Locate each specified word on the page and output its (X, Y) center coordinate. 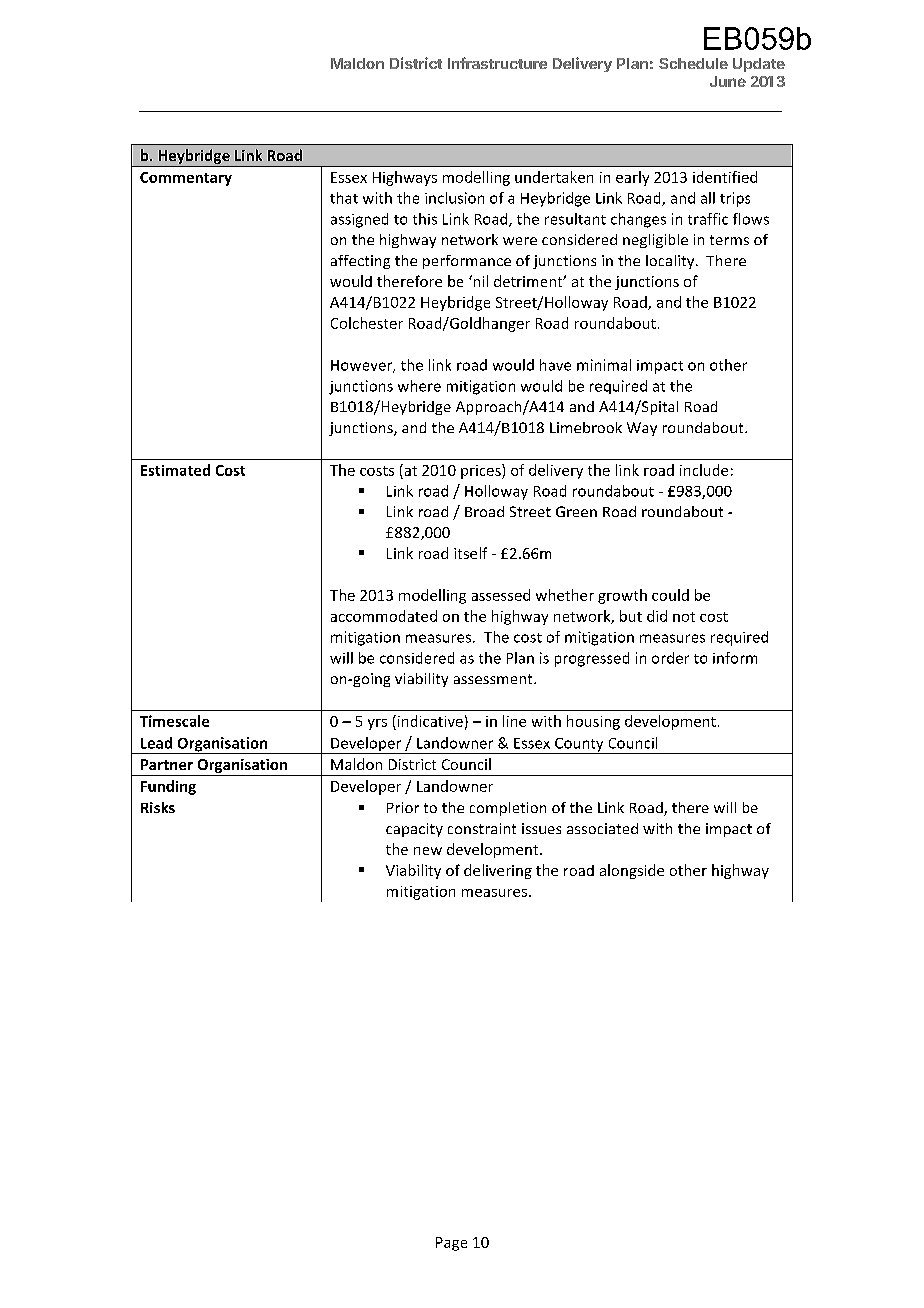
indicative (429, 721)
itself (470, 553)
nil (479, 281)
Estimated (175, 470)
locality (671, 262)
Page (451, 1244)
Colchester (367, 323)
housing (593, 722)
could (670, 595)
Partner (167, 764)
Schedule (693, 63)
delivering (498, 871)
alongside (632, 871)
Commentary (186, 179)
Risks (158, 807)
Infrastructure (497, 63)
